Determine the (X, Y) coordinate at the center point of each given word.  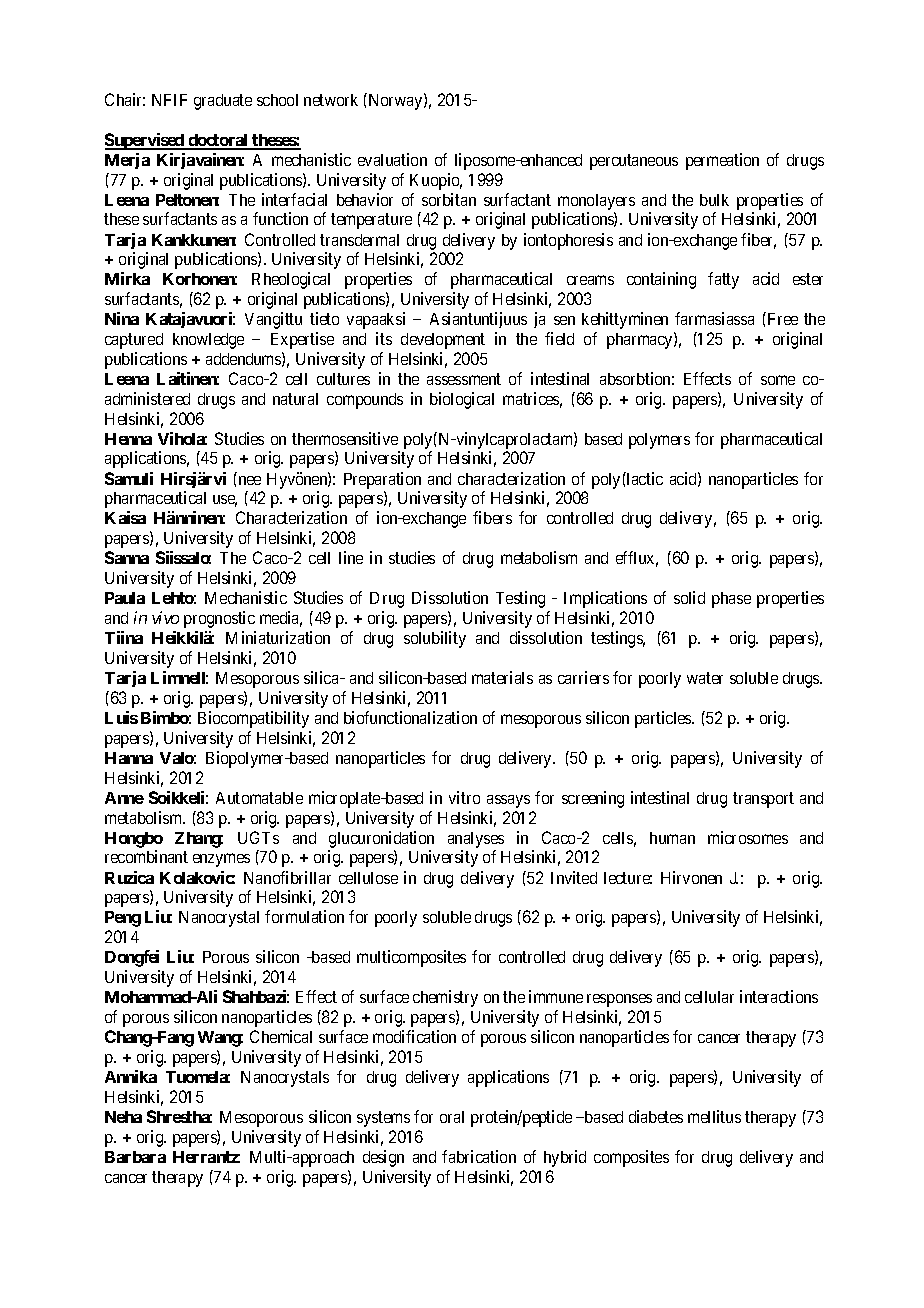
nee (250, 480)
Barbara (135, 1157)
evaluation (392, 159)
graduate (223, 102)
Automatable (259, 798)
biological (462, 400)
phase (731, 600)
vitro (464, 797)
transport (763, 800)
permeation (722, 161)
